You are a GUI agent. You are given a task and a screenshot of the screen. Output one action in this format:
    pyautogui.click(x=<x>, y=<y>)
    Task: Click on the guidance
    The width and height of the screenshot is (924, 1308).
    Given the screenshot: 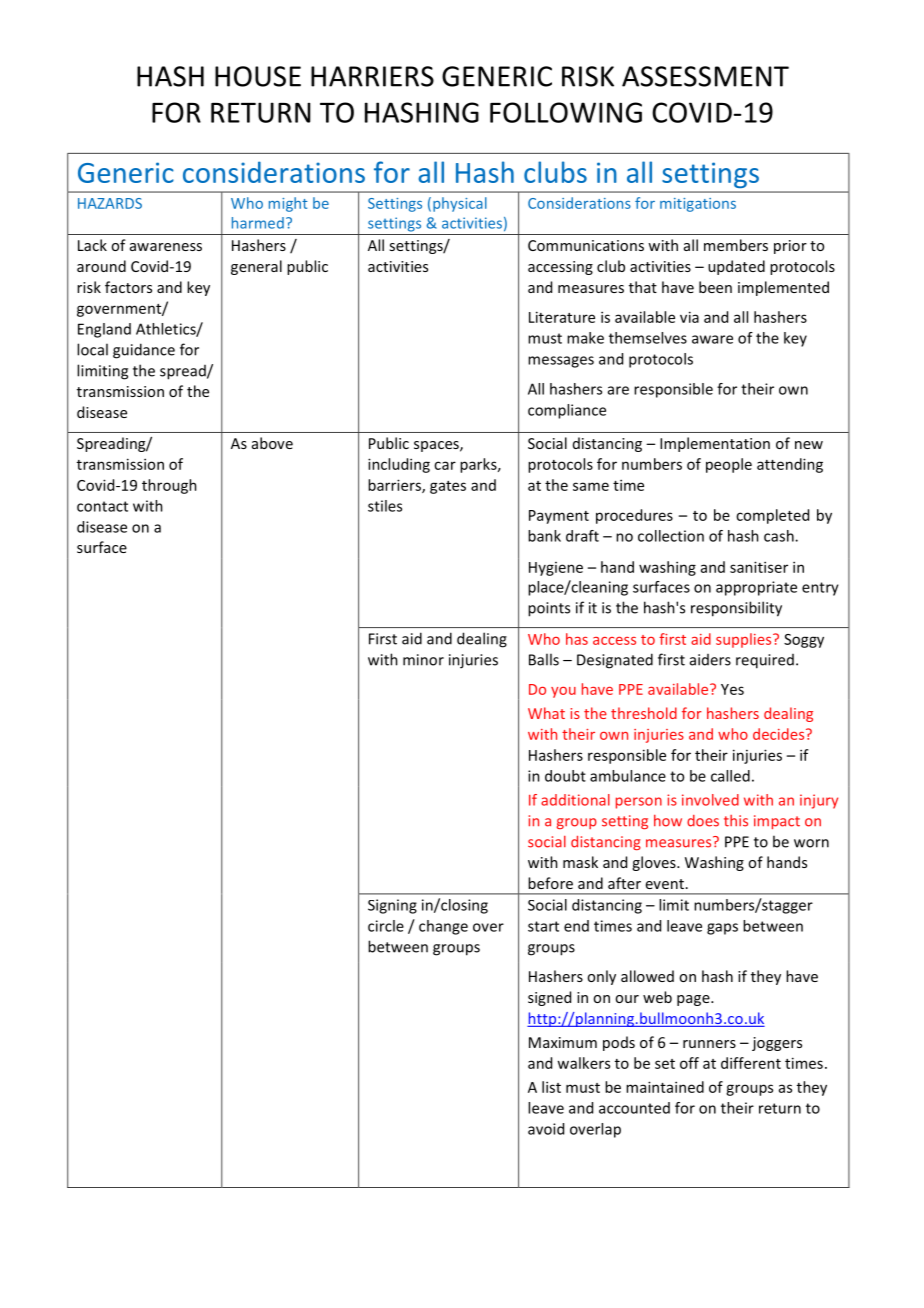 What is the action you would take?
    pyautogui.click(x=144, y=351)
